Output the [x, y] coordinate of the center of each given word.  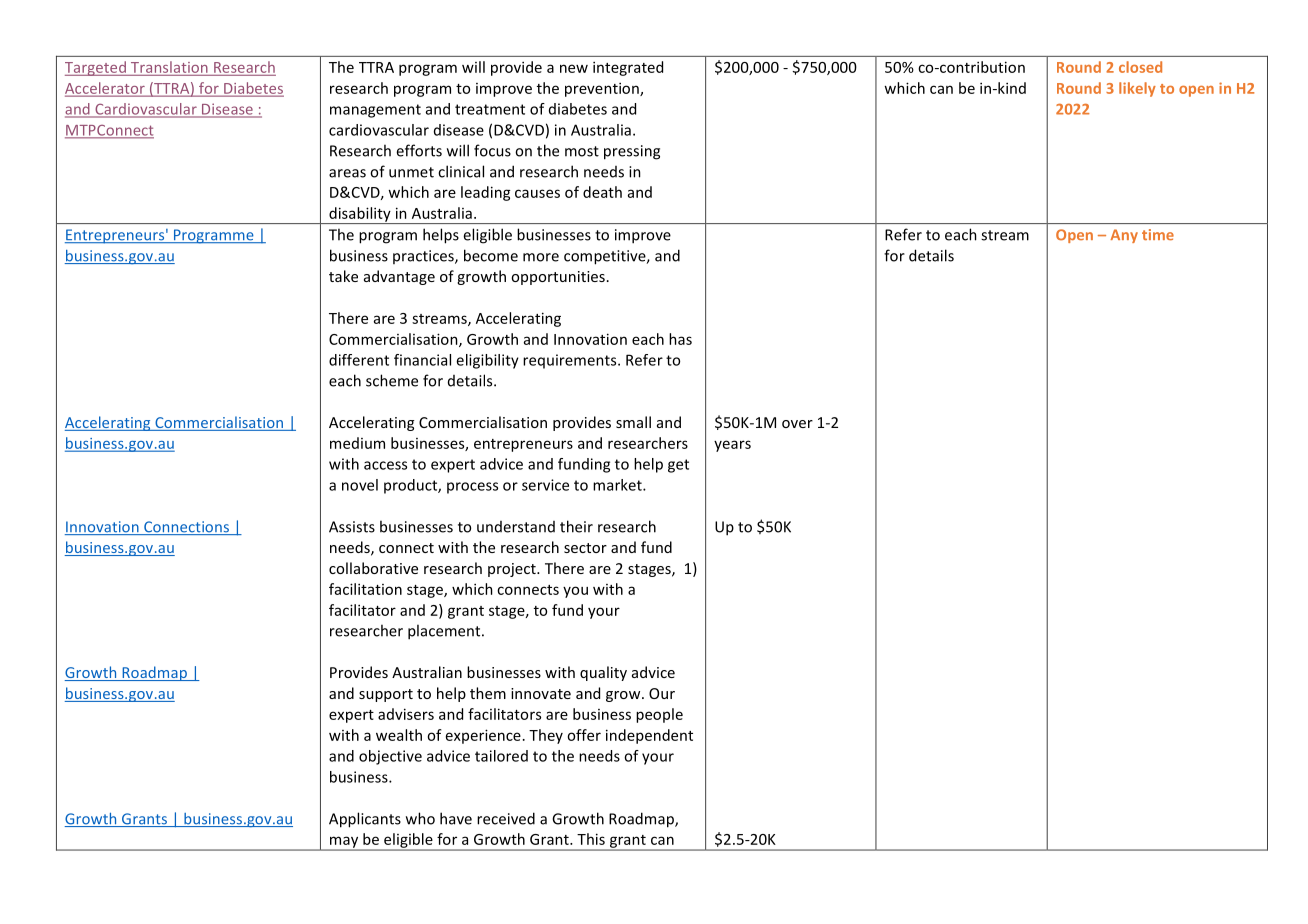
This [591, 839]
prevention [603, 89]
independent [649, 736]
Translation [169, 67]
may [344, 843]
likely [1137, 89]
